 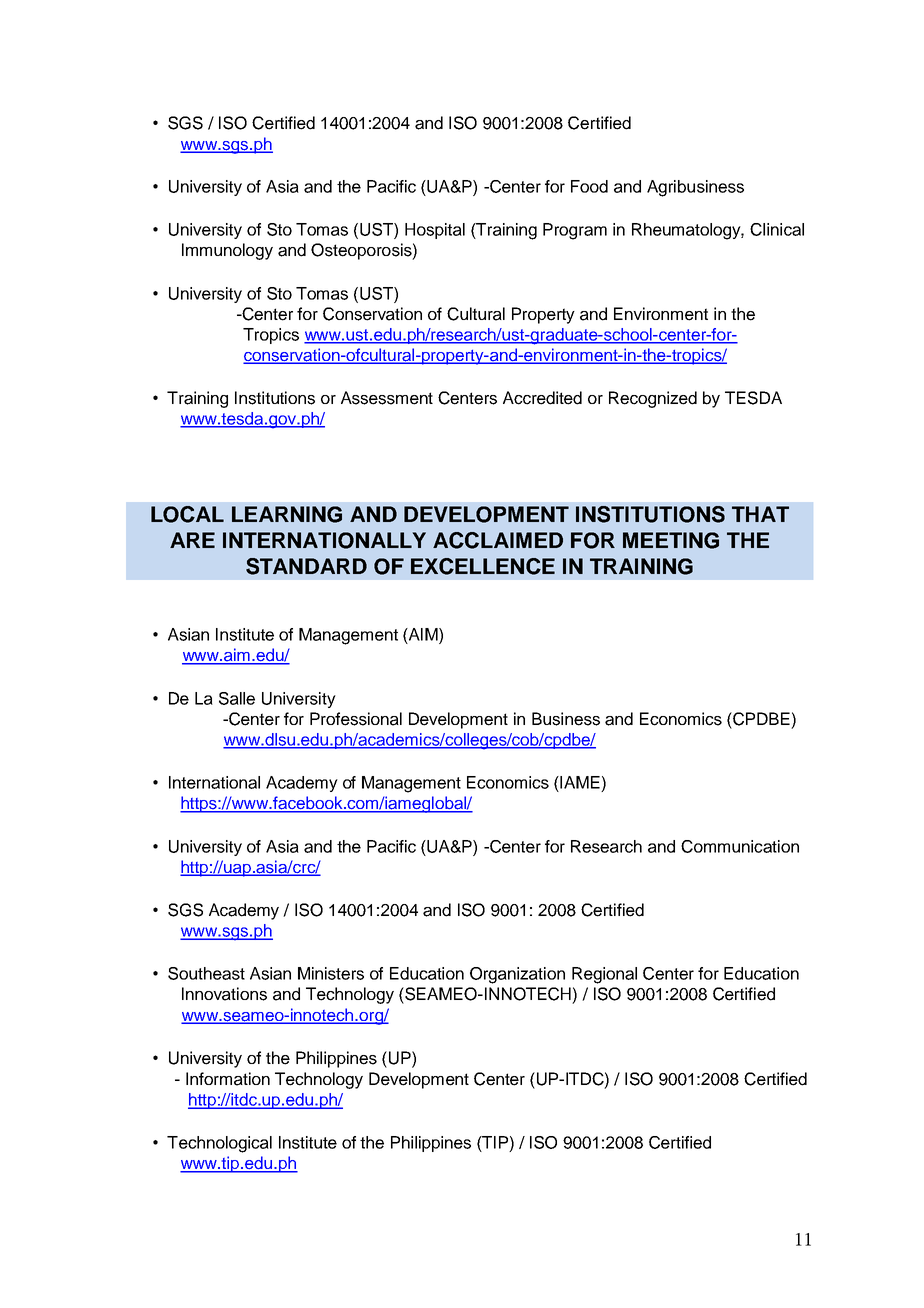 I want to click on Technological, so click(x=219, y=1144).
